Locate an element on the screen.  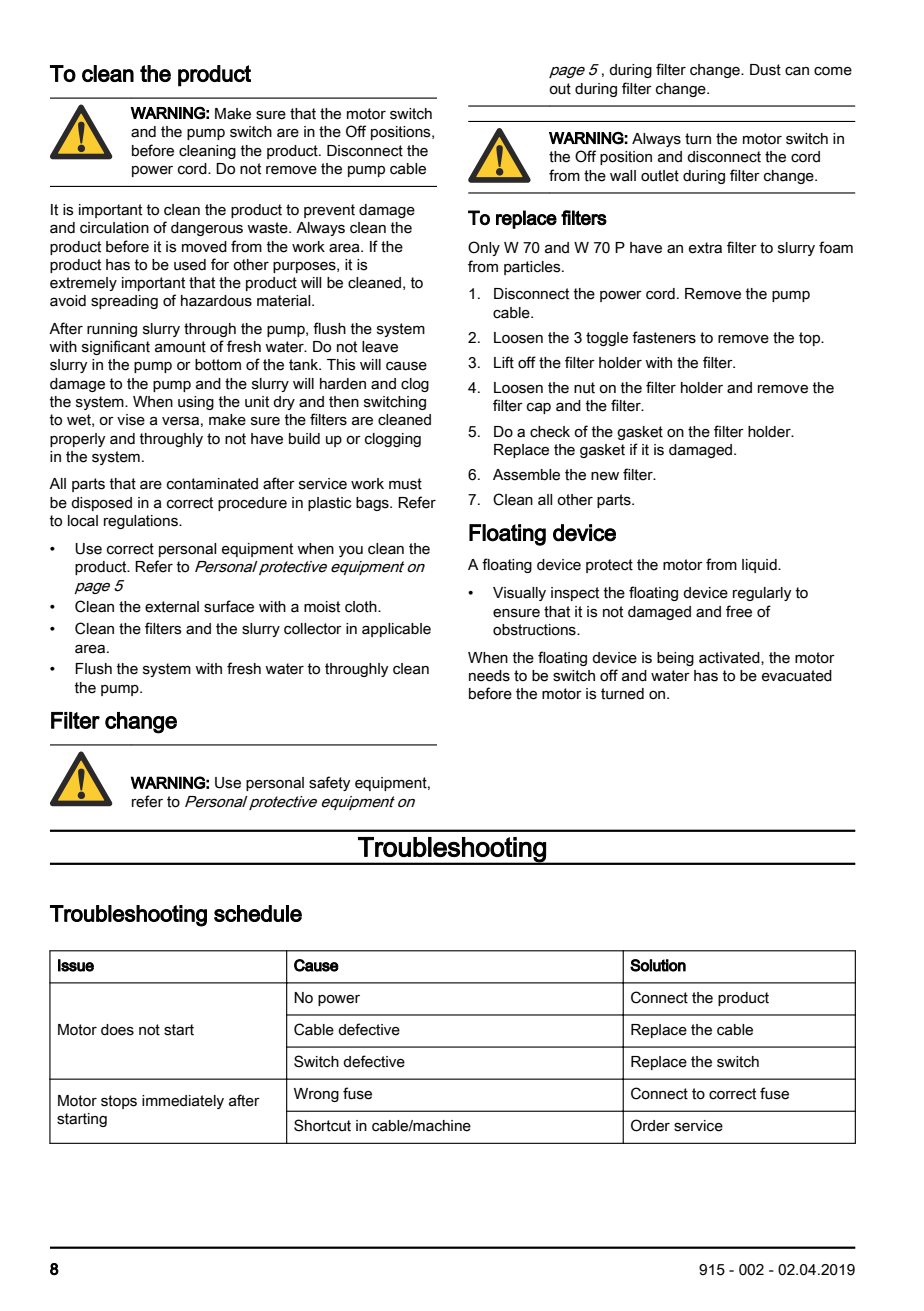
circulation is located at coordinates (114, 228).
